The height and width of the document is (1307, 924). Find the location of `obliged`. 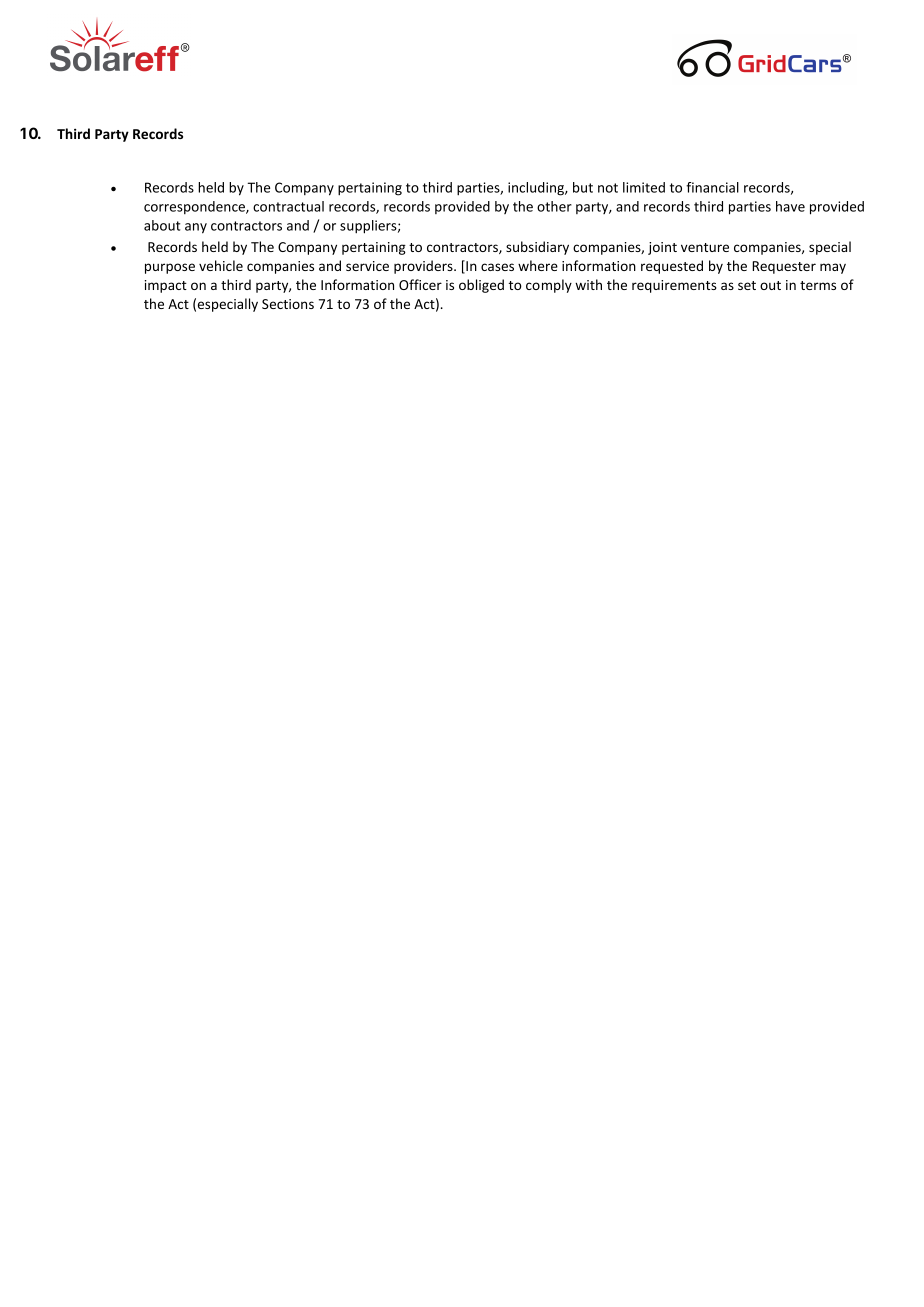

obliged is located at coordinates (481, 286).
